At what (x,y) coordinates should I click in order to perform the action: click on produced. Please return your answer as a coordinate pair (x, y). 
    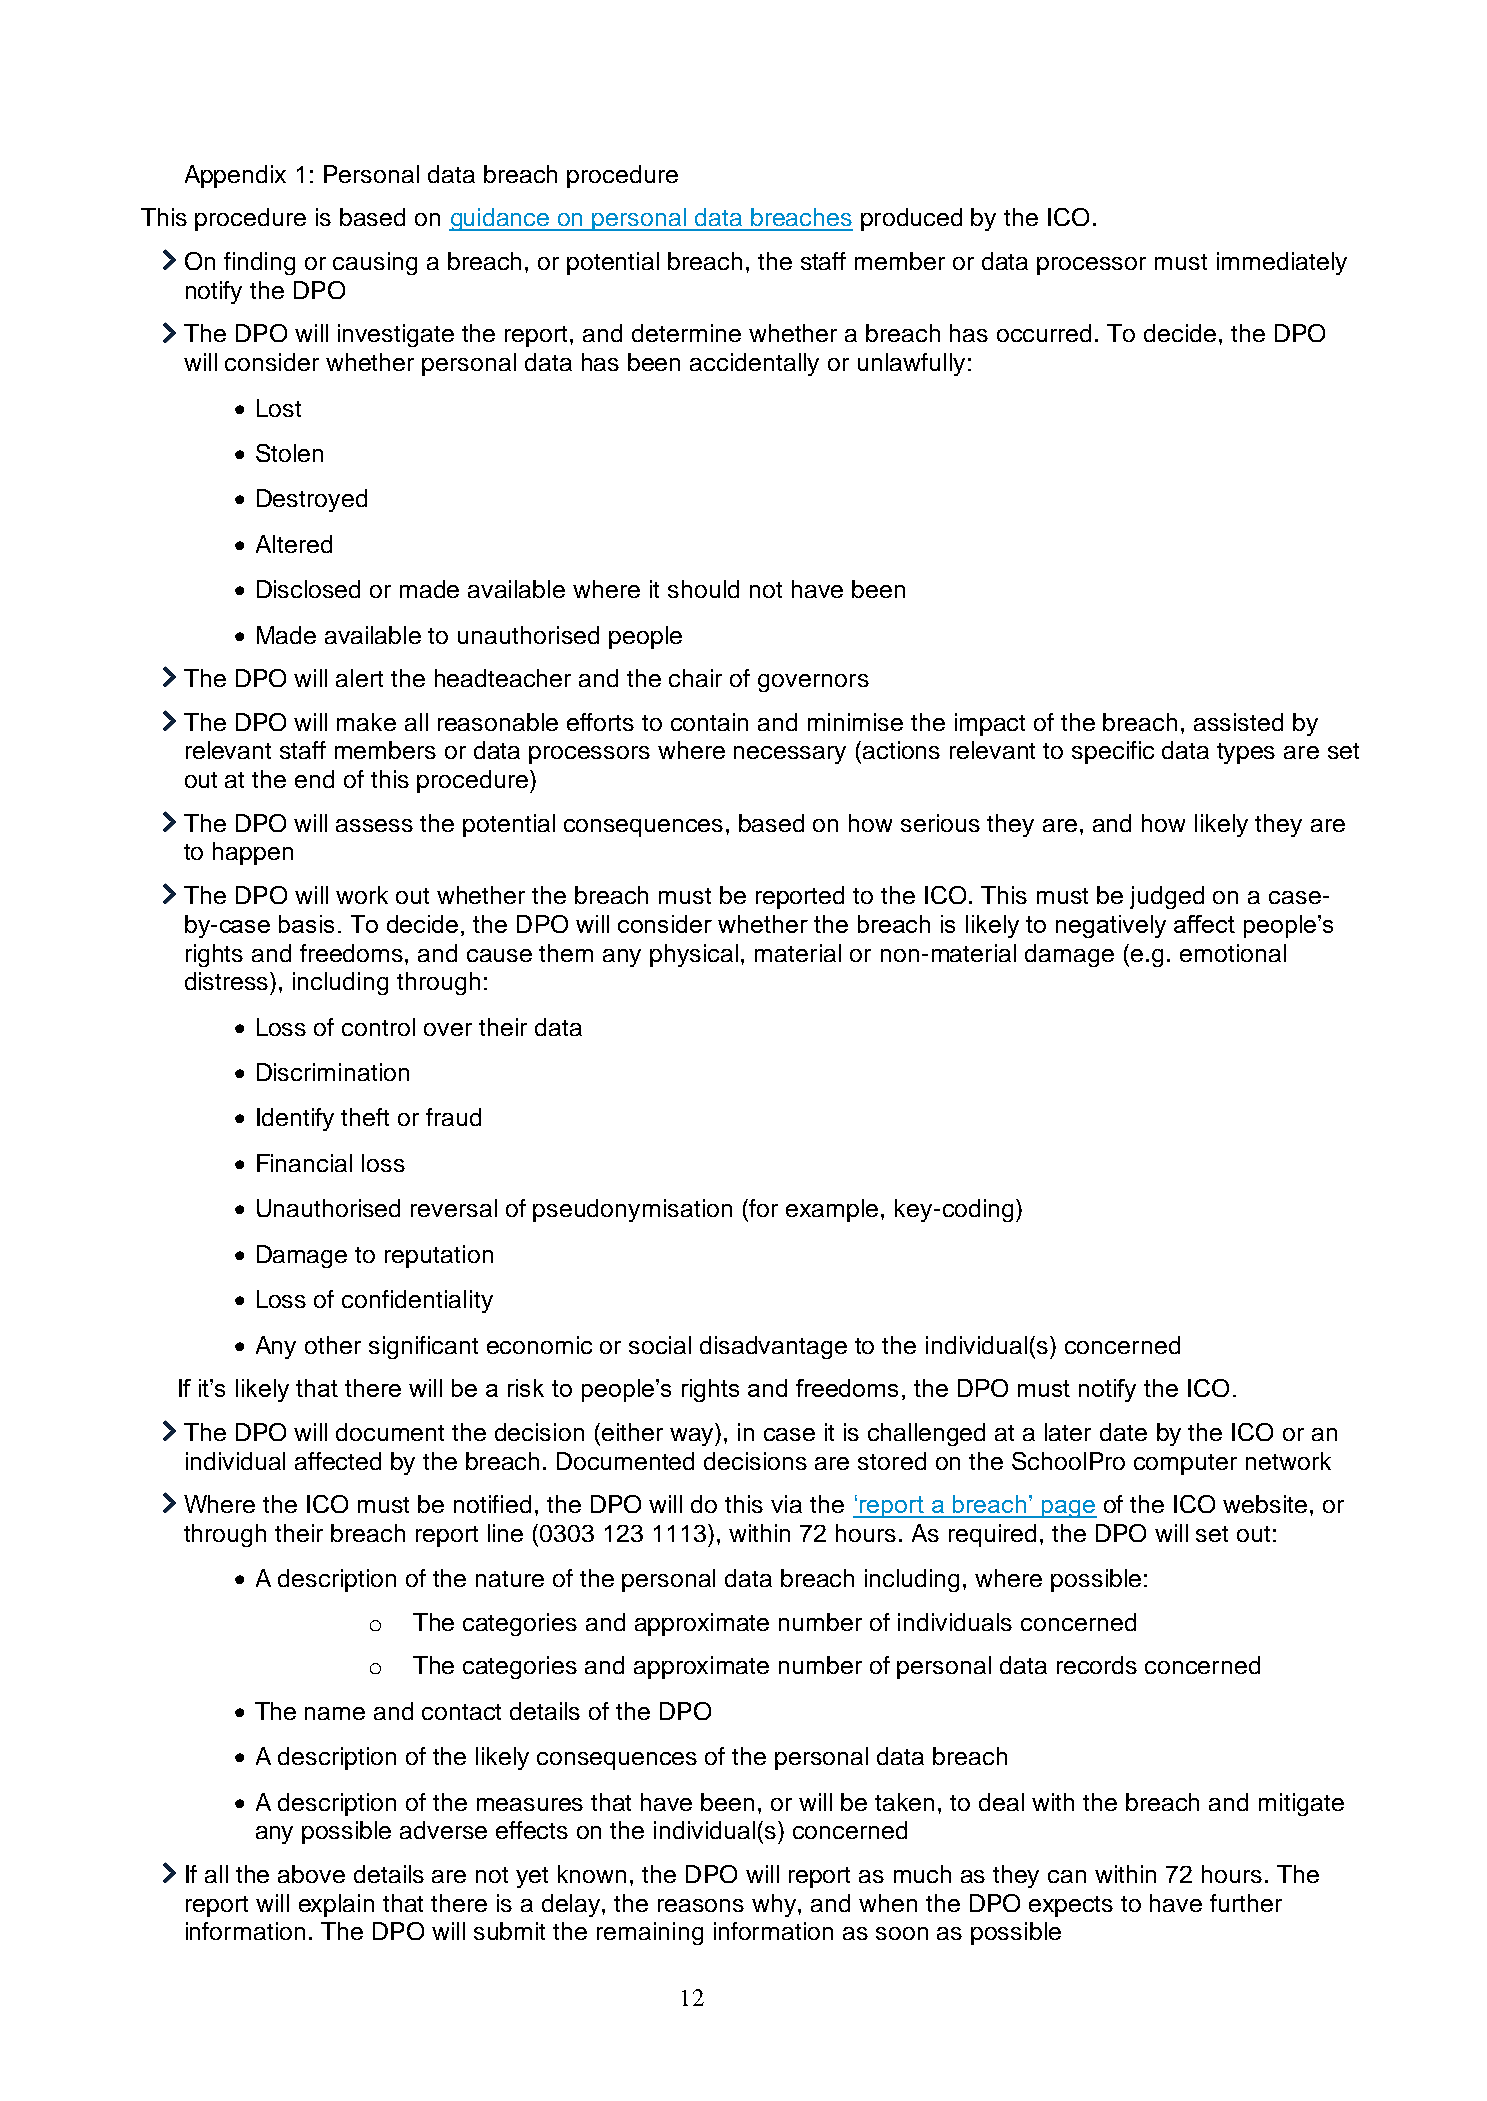
    Looking at the image, I should click on (911, 219).
